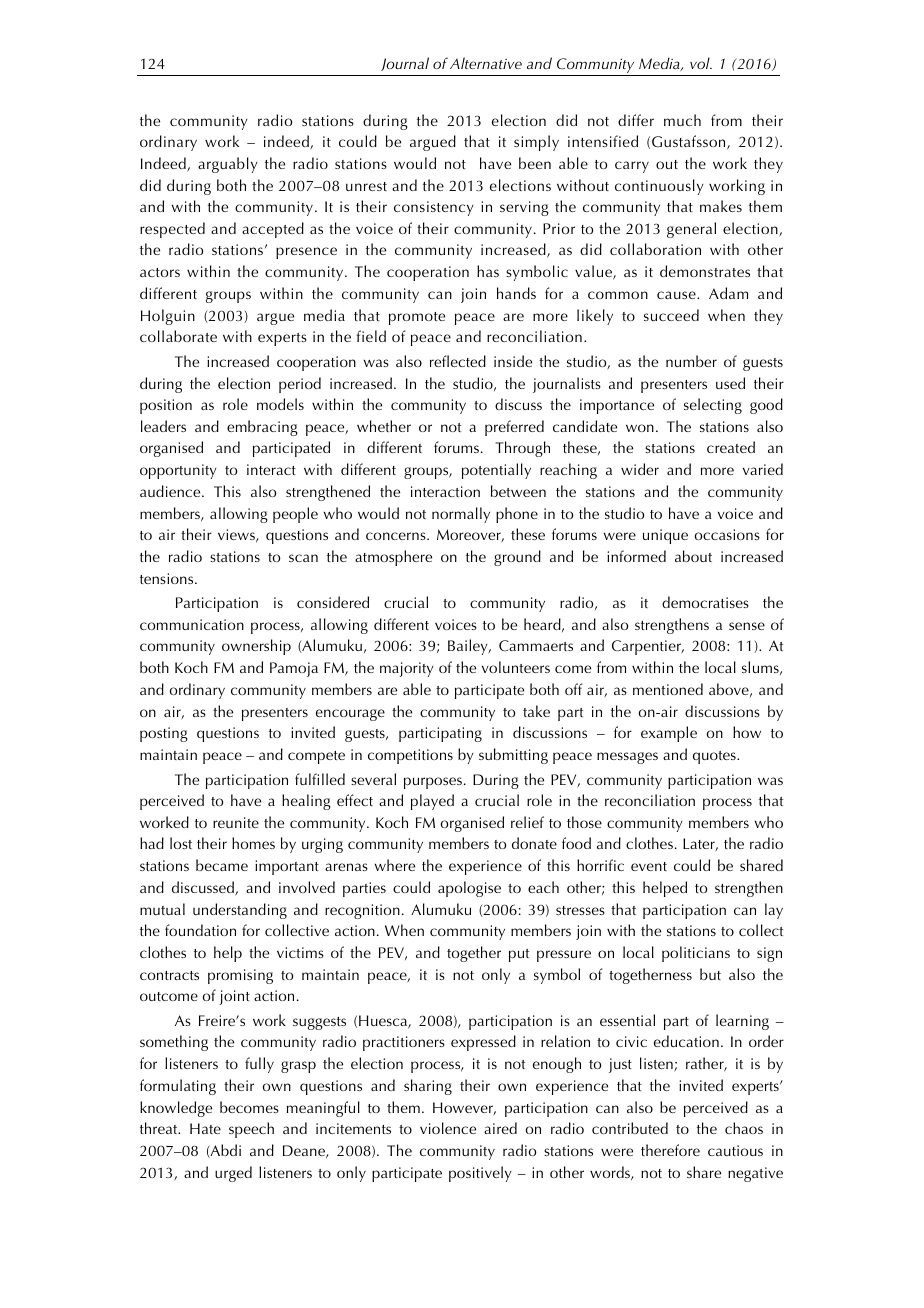  Describe the element at coordinates (469, 647) in the screenshot. I see `Bailey` at that location.
